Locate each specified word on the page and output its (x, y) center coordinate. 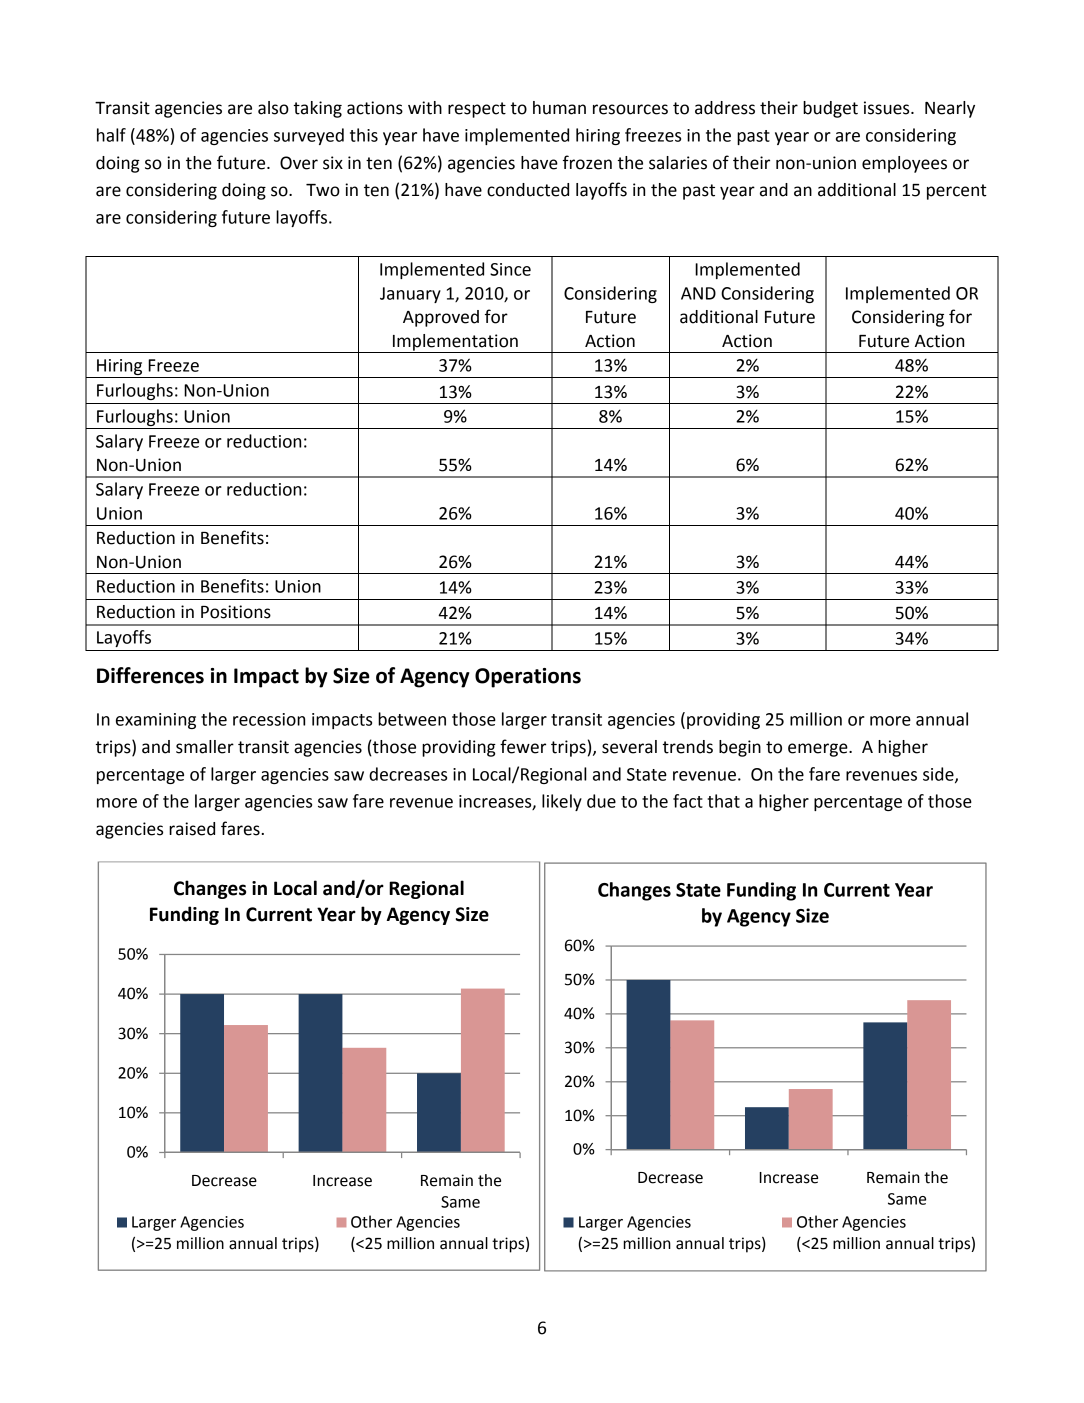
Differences (150, 675)
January (410, 295)
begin (740, 748)
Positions (236, 612)
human (559, 108)
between (412, 719)
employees (904, 164)
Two (323, 190)
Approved (441, 318)
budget (830, 109)
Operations (528, 678)
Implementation (455, 343)
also (273, 108)
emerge (819, 750)
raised (192, 829)
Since (510, 269)
